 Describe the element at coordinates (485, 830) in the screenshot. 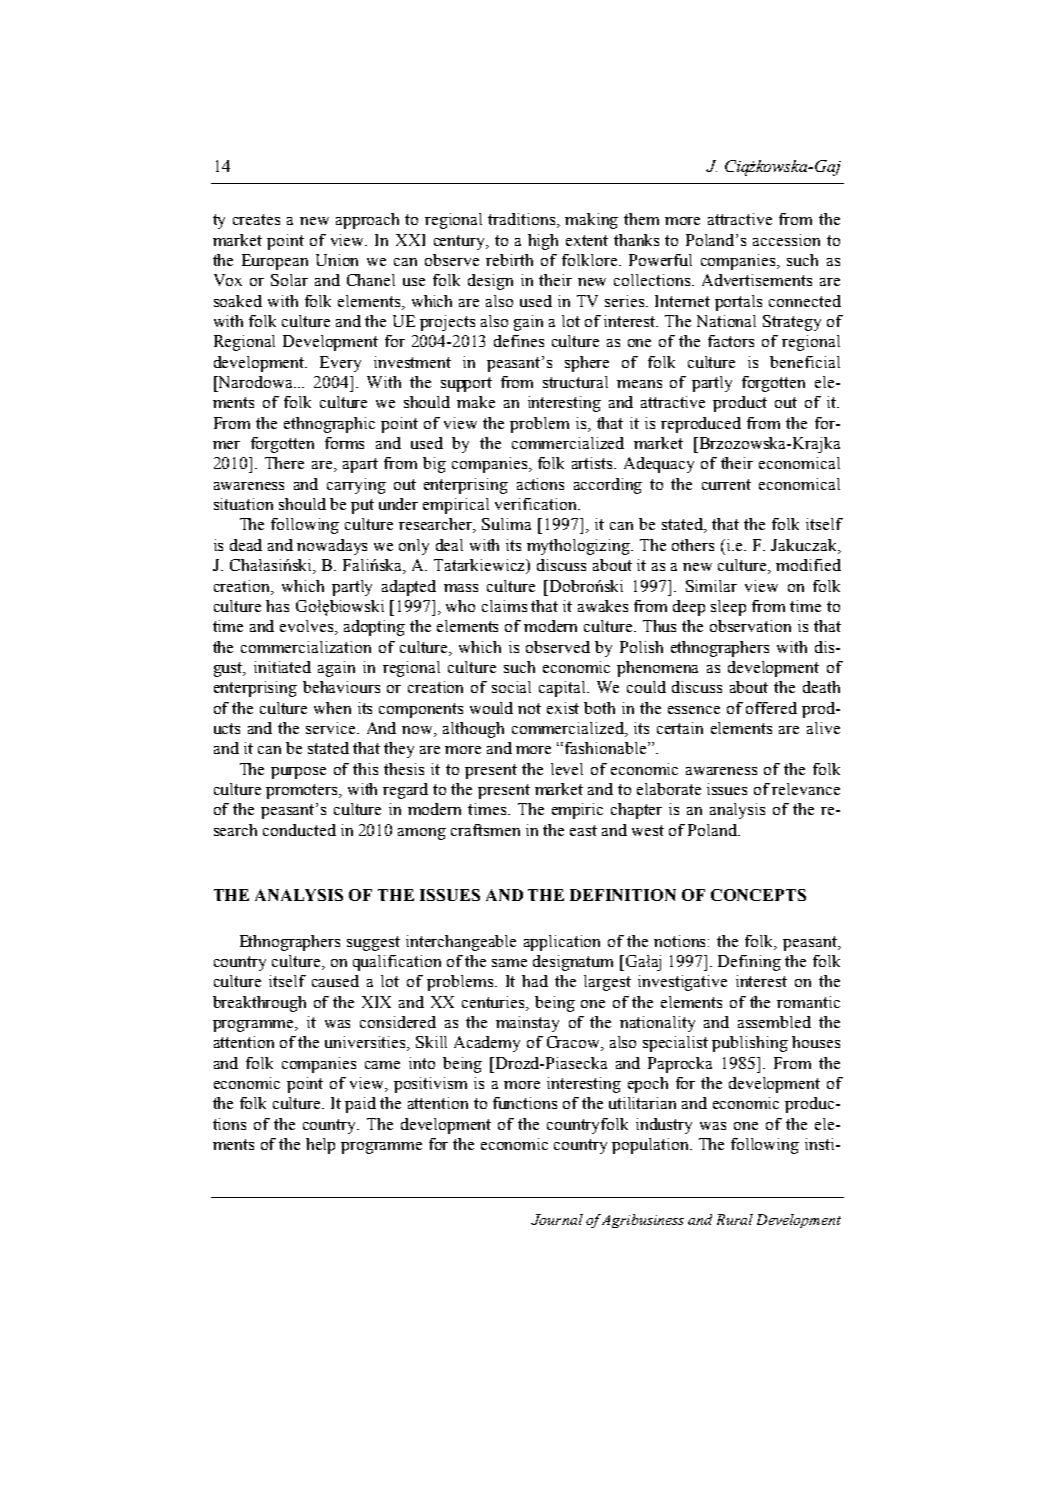

I see `craftsmen` at that location.
